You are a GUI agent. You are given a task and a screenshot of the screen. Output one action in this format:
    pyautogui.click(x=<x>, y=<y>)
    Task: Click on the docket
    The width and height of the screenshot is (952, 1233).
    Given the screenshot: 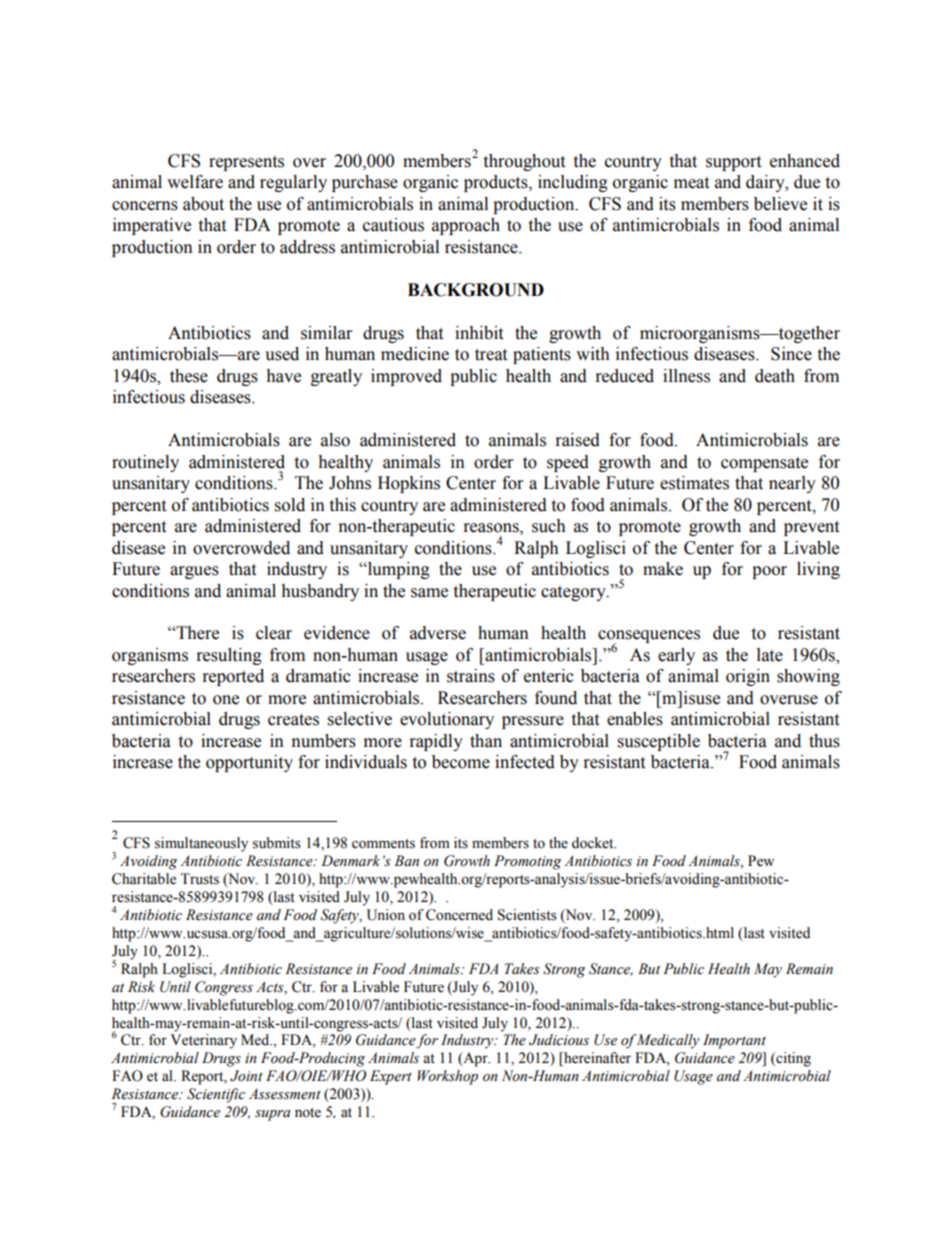 What is the action you would take?
    pyautogui.click(x=594, y=843)
